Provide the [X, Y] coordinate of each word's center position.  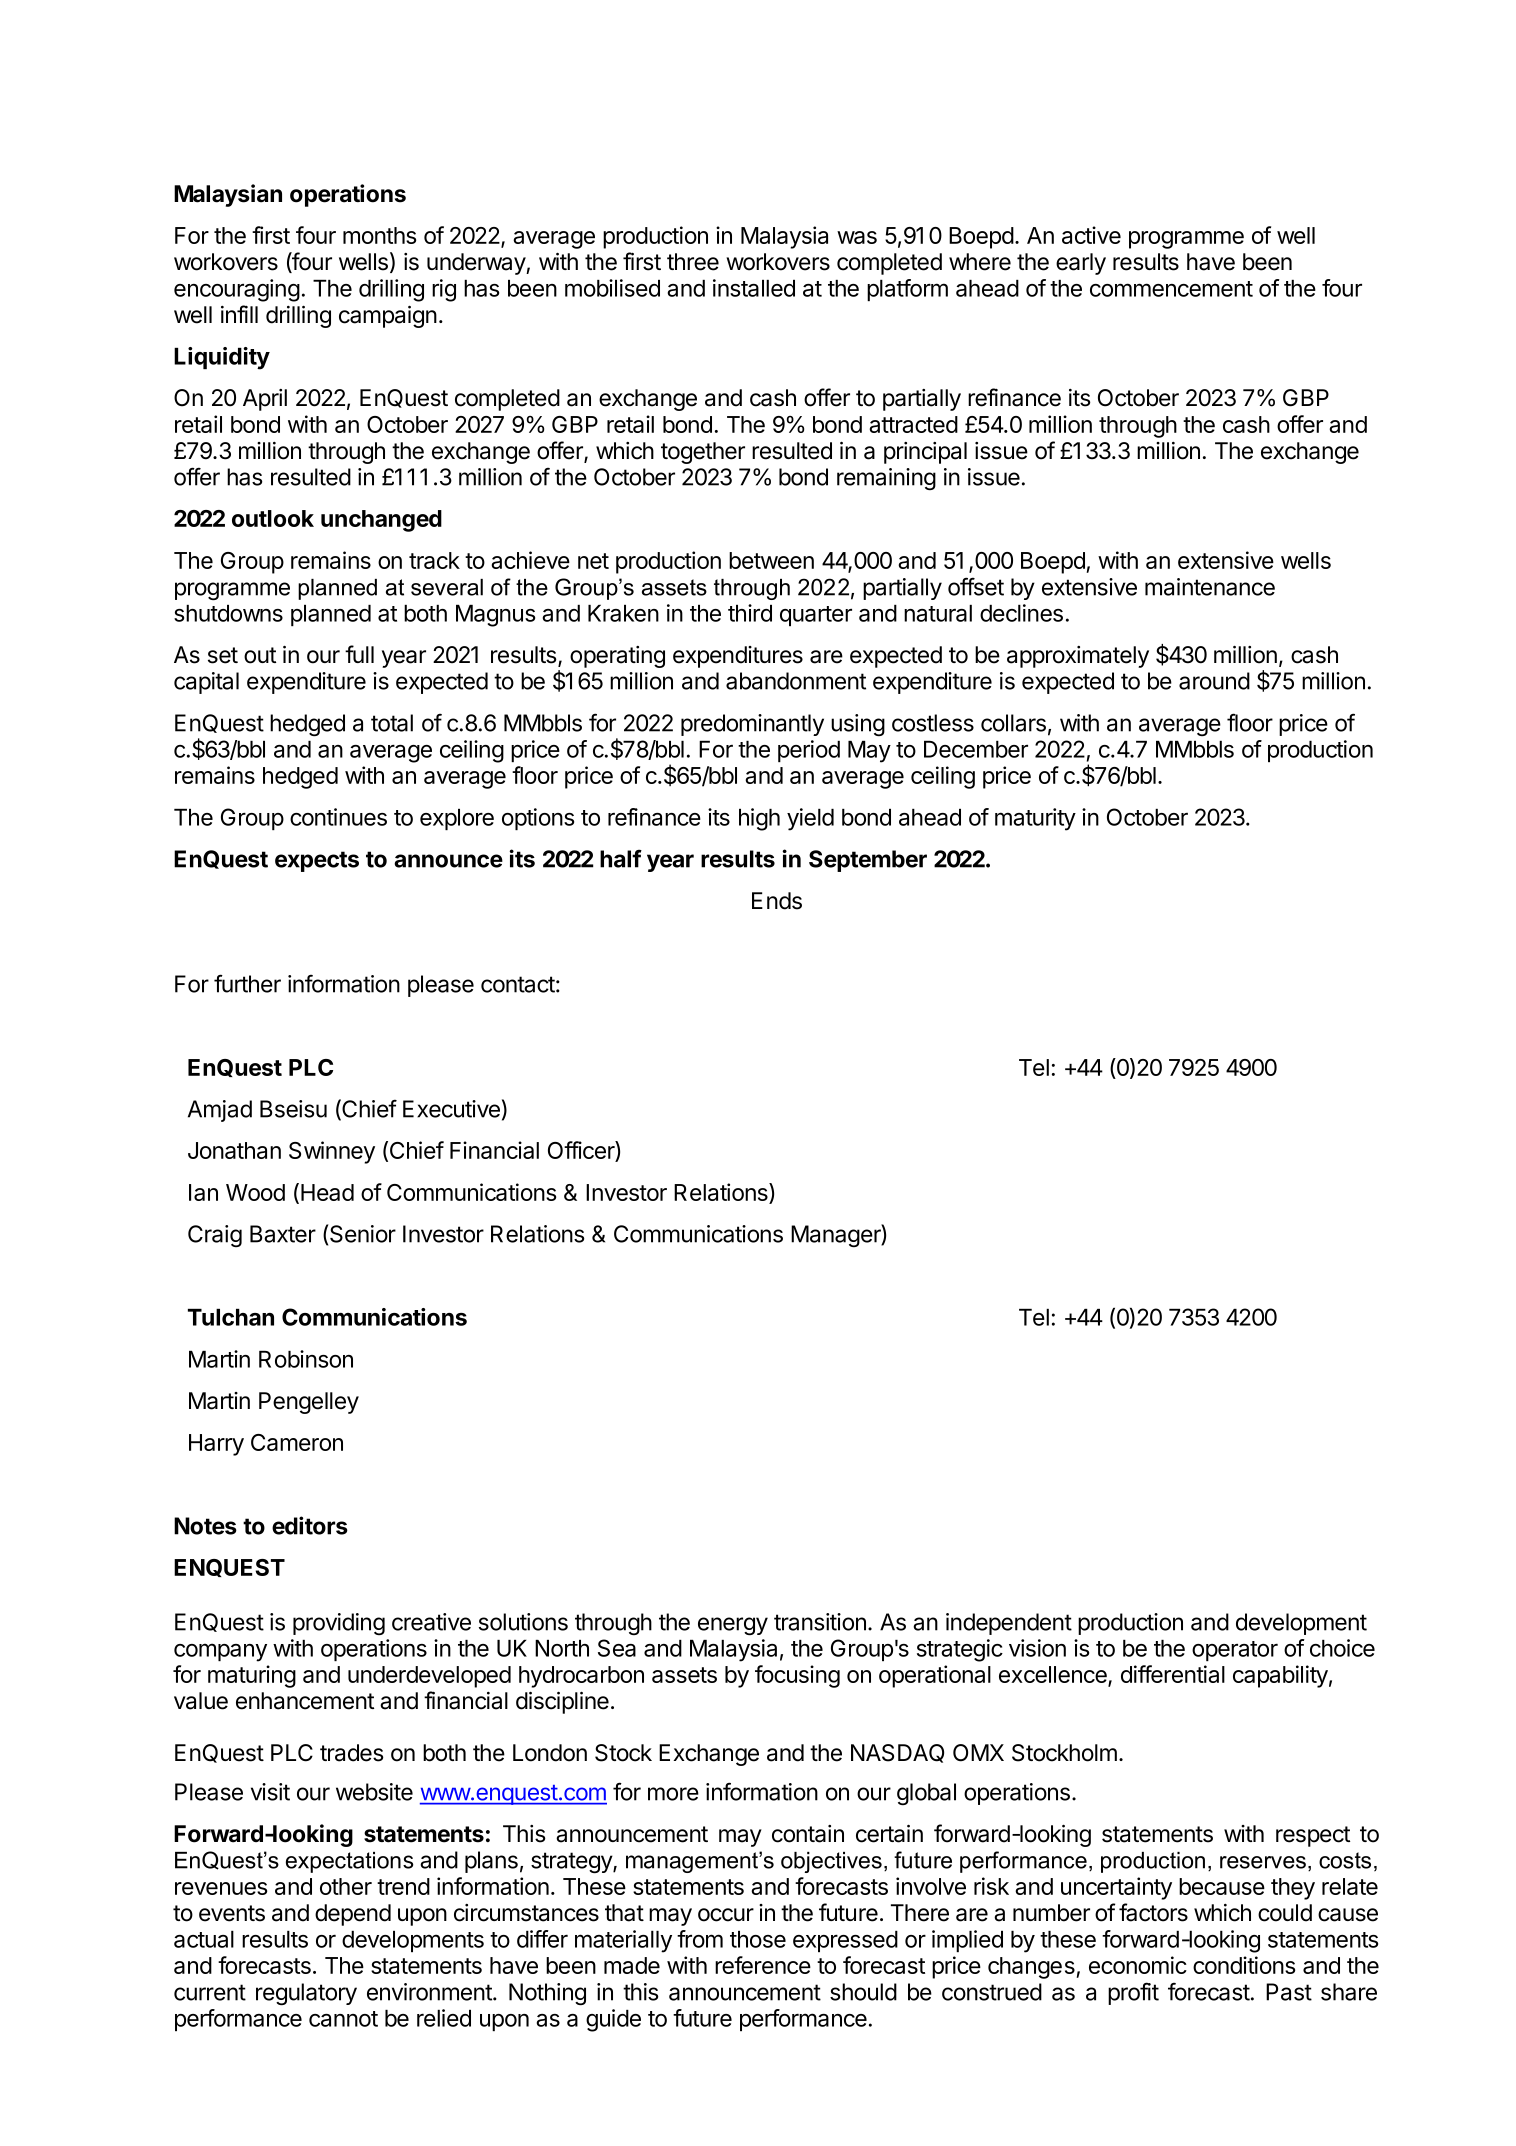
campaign [388, 317]
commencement [1171, 289]
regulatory [306, 1994]
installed [754, 288]
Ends [777, 901]
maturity [1035, 819]
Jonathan [234, 1150]
